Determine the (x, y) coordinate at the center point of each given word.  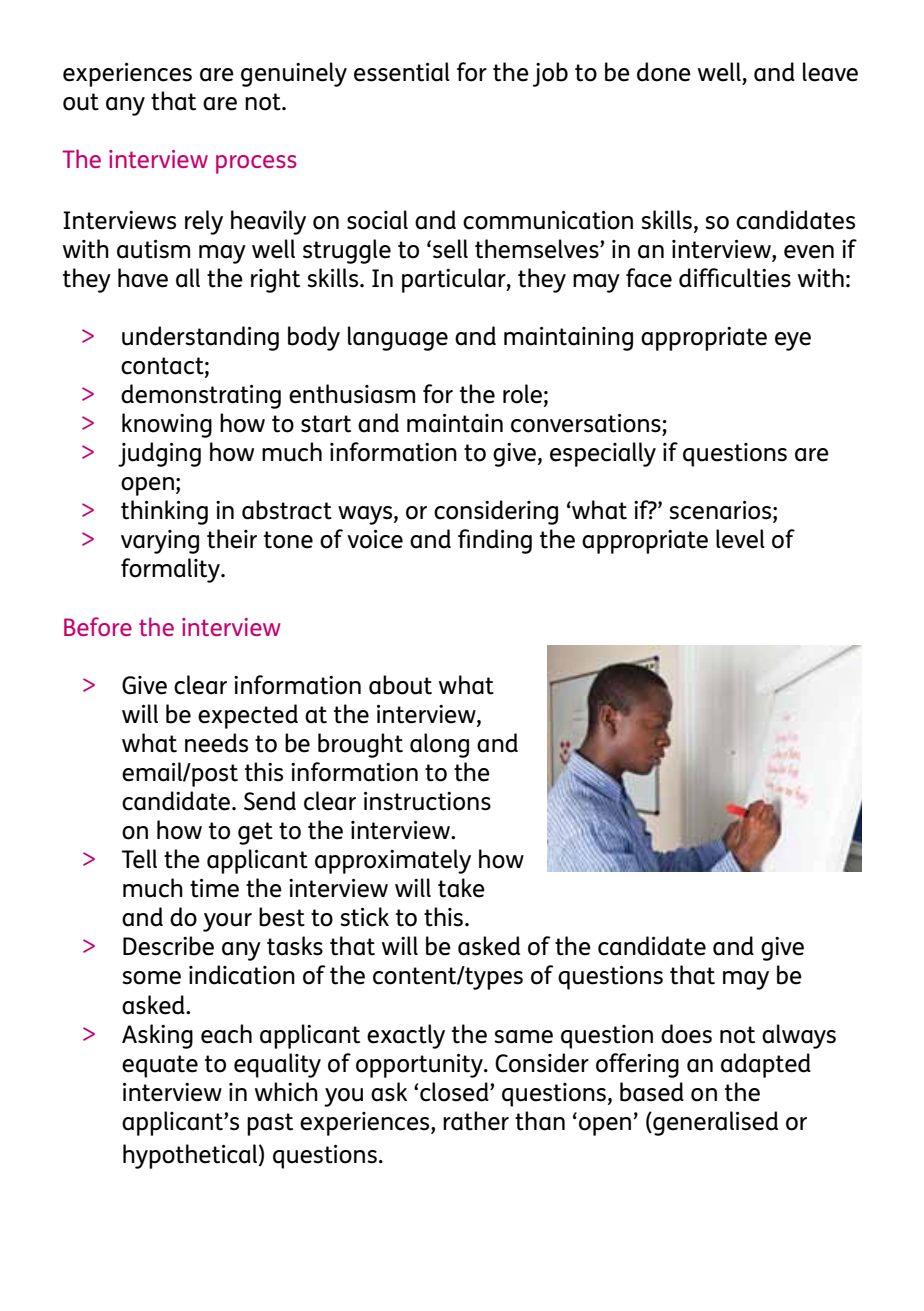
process (256, 164)
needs (216, 743)
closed (455, 1092)
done (664, 72)
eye (793, 341)
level (740, 539)
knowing (167, 425)
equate (160, 1066)
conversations (586, 423)
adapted (766, 1065)
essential (402, 72)
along (439, 745)
